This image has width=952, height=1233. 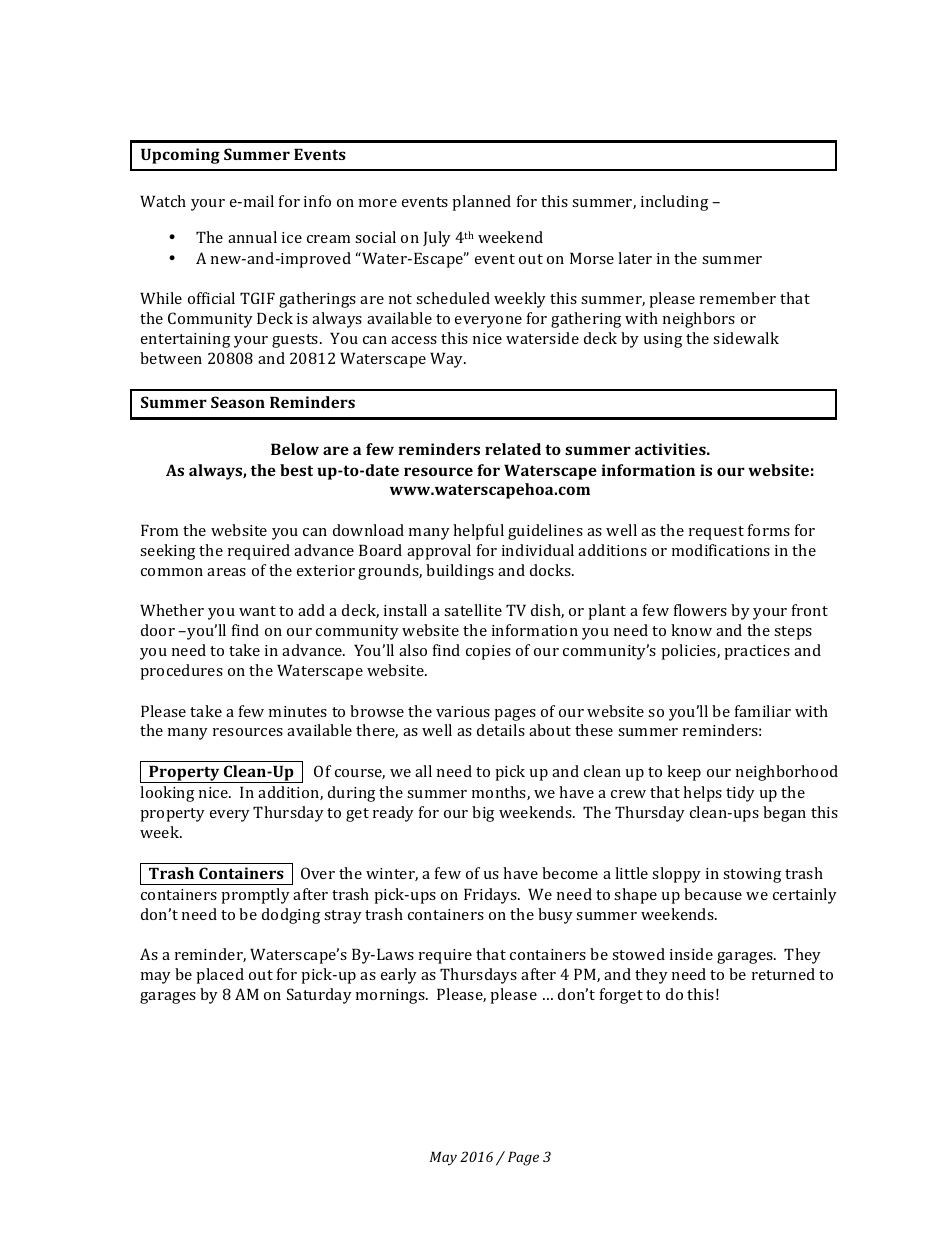 I want to click on placed, so click(x=220, y=976).
